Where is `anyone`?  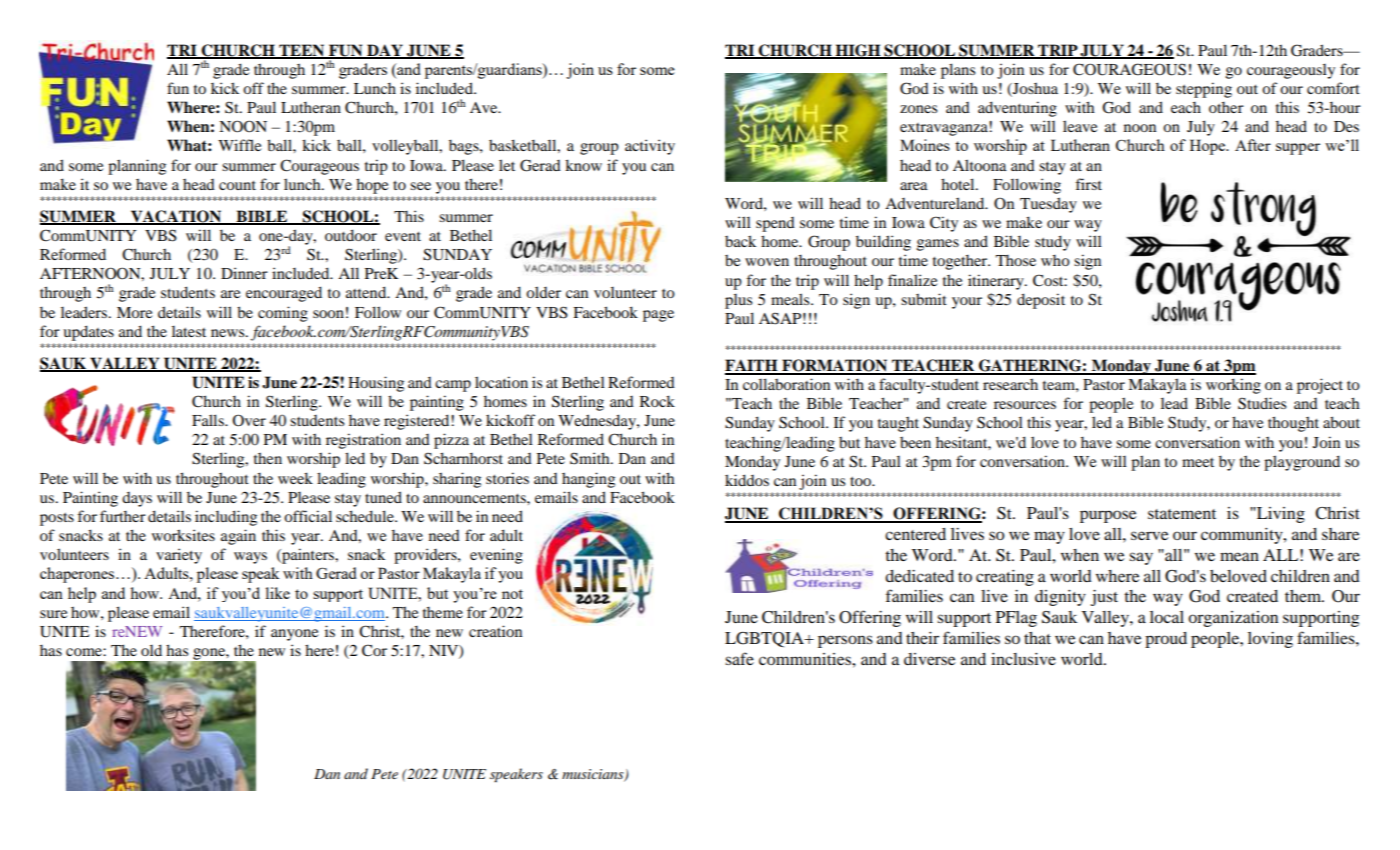
anyone is located at coordinates (294, 635).
